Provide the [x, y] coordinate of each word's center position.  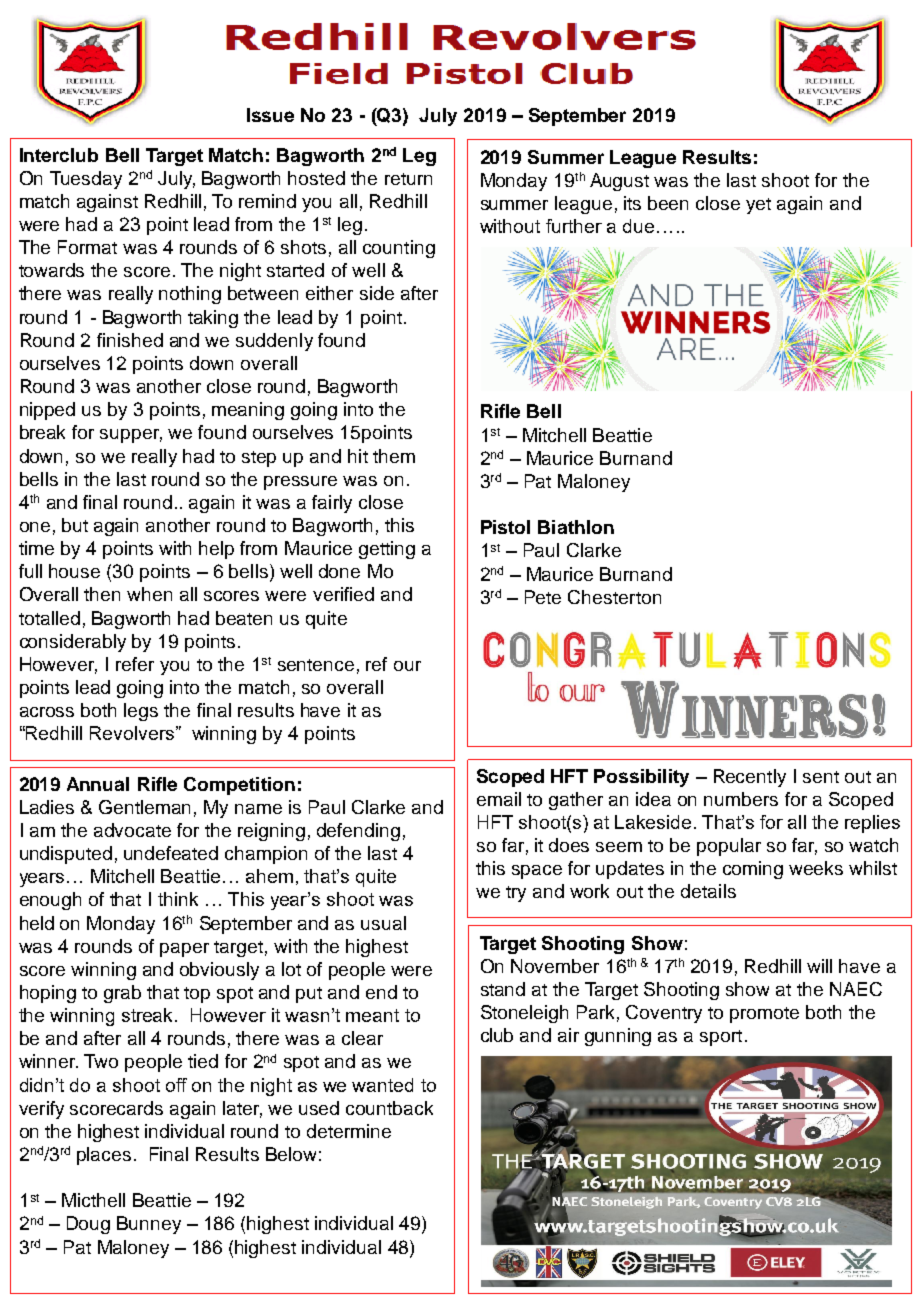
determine [349, 1131]
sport [721, 1038]
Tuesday [86, 180]
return [408, 179]
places [104, 1156]
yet [758, 206]
